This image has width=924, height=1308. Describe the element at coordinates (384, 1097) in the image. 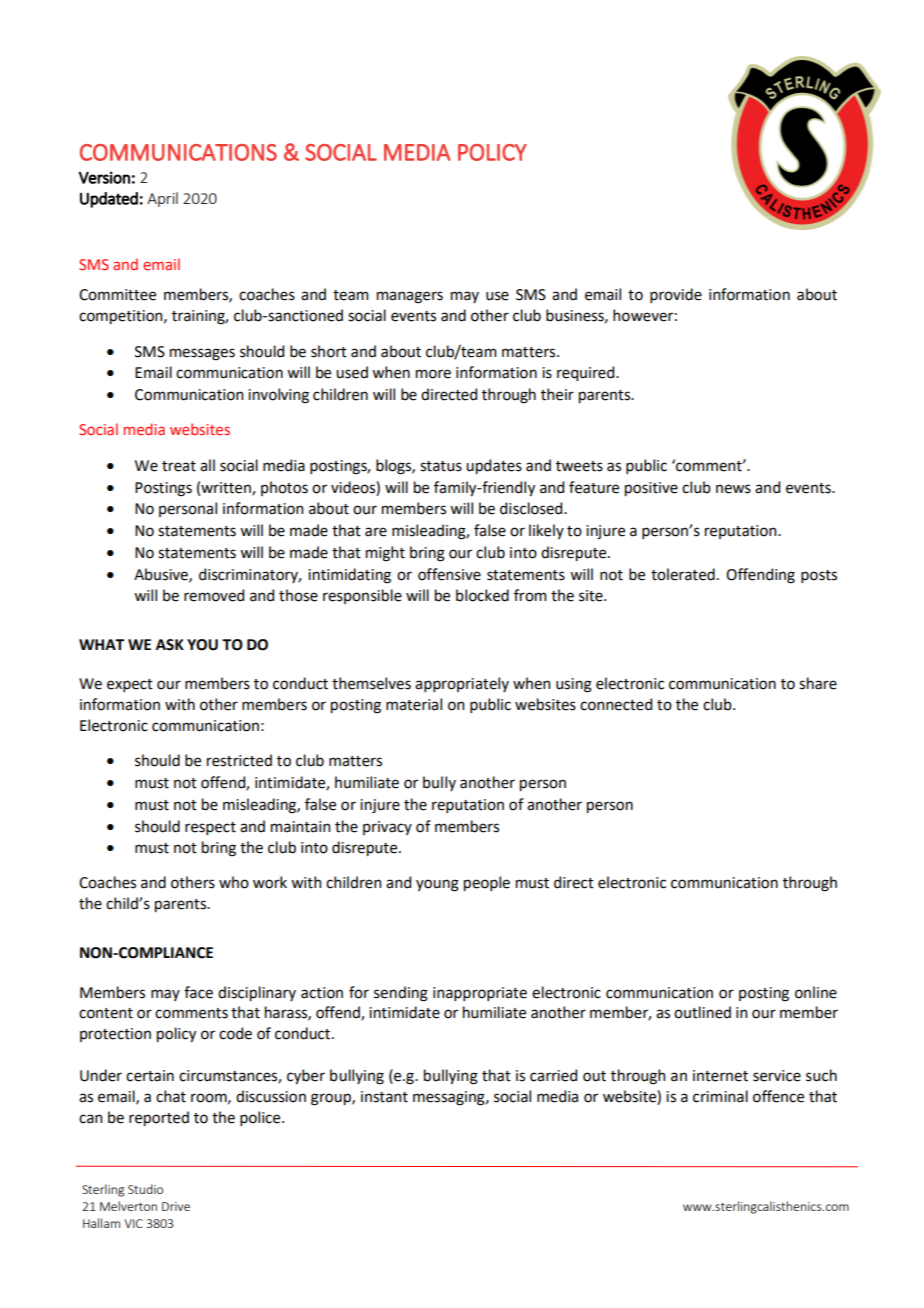

I see `instant` at that location.
